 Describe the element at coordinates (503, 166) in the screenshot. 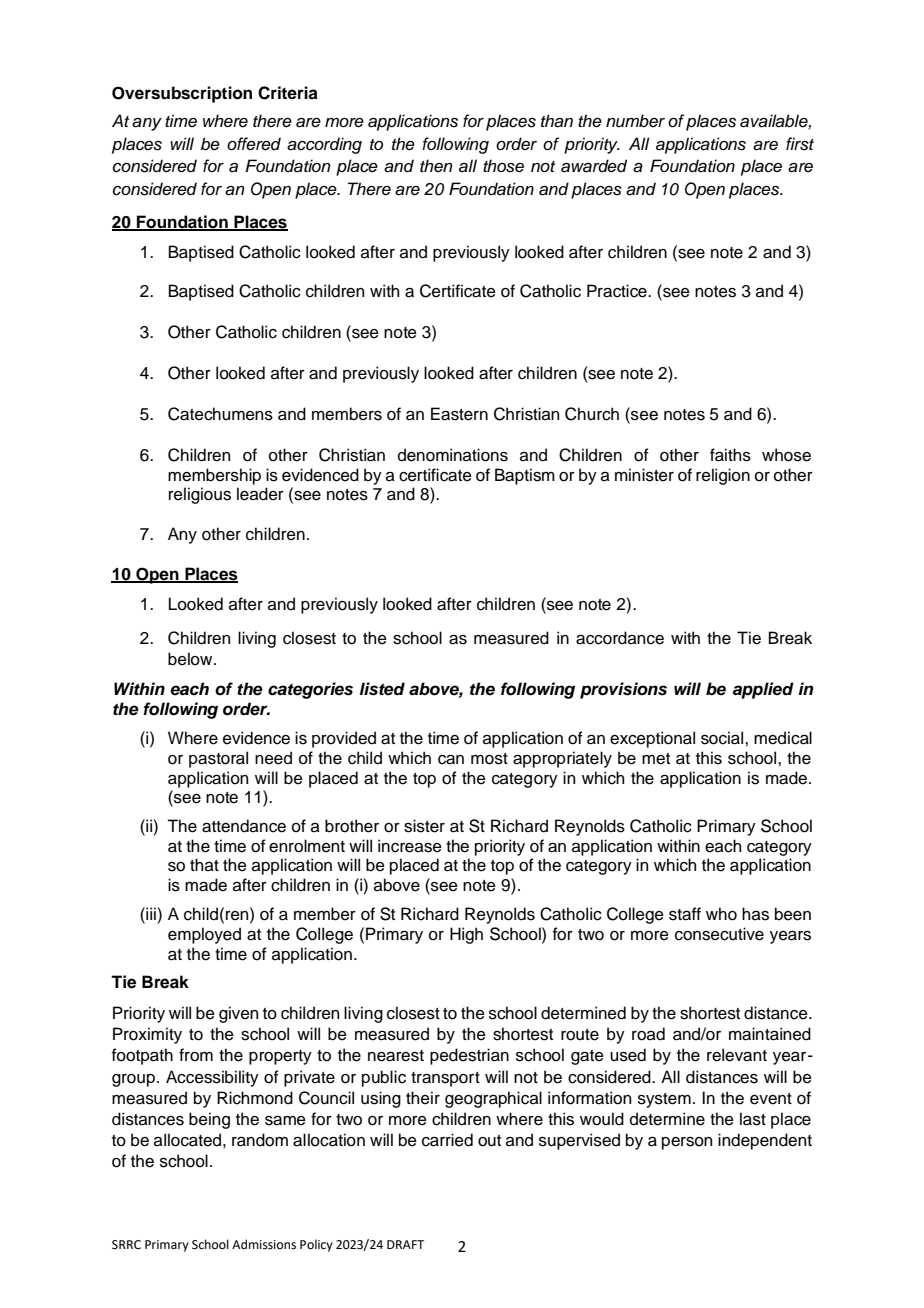

I see `those` at that location.
